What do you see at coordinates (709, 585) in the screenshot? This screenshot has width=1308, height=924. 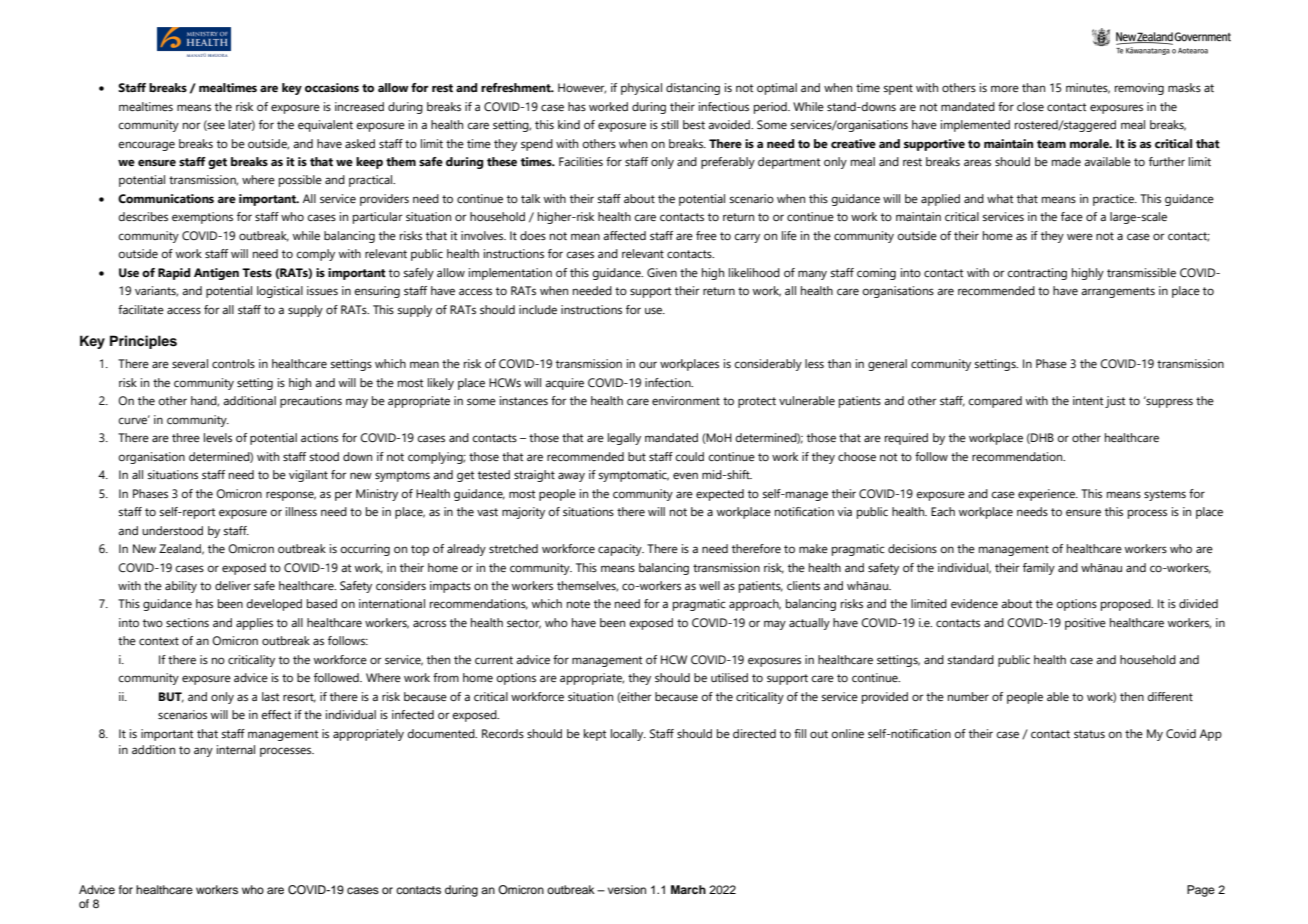 I see `well` at bounding box center [709, 585].
